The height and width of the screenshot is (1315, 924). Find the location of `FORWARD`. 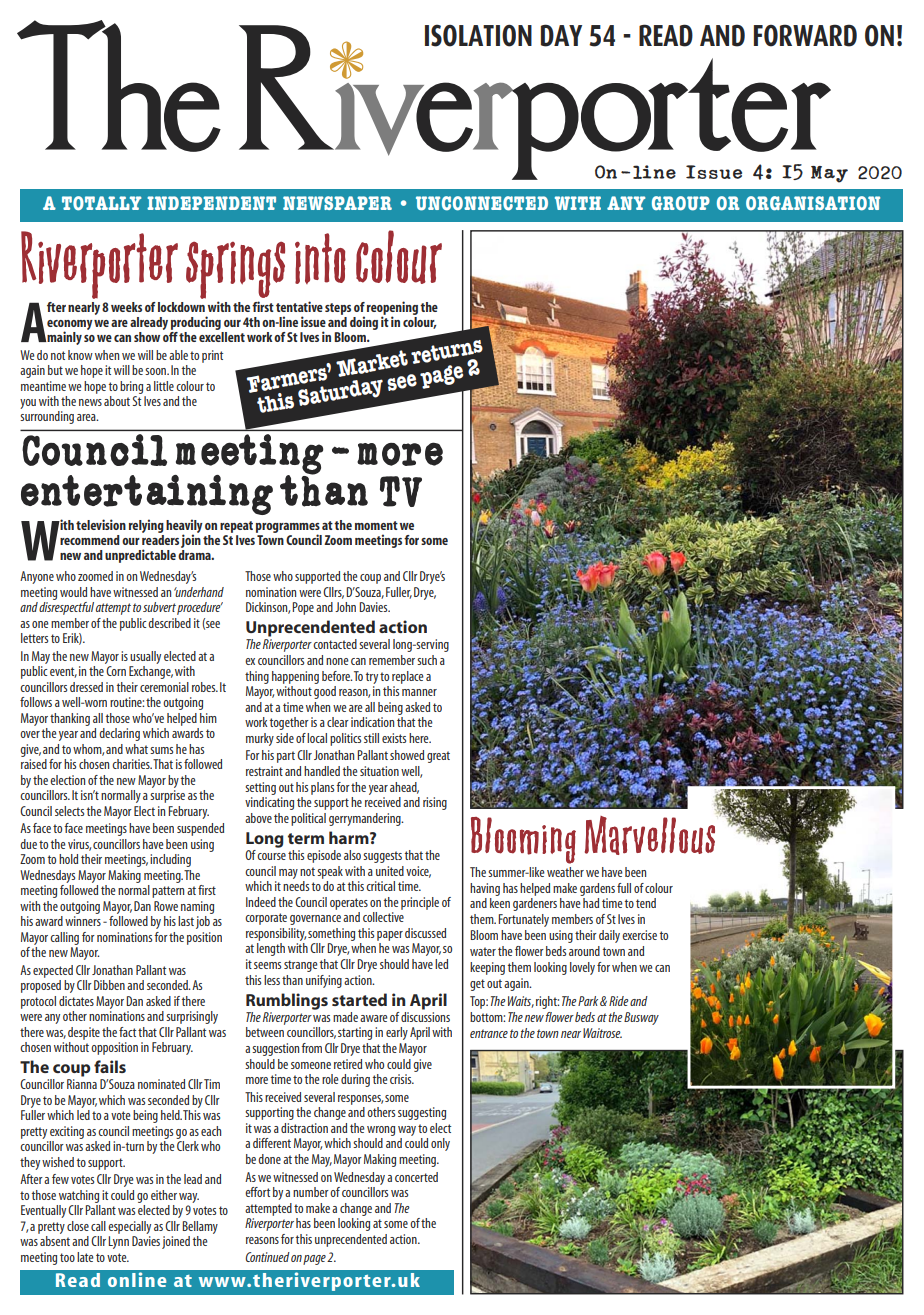

FORWARD is located at coordinates (805, 35).
